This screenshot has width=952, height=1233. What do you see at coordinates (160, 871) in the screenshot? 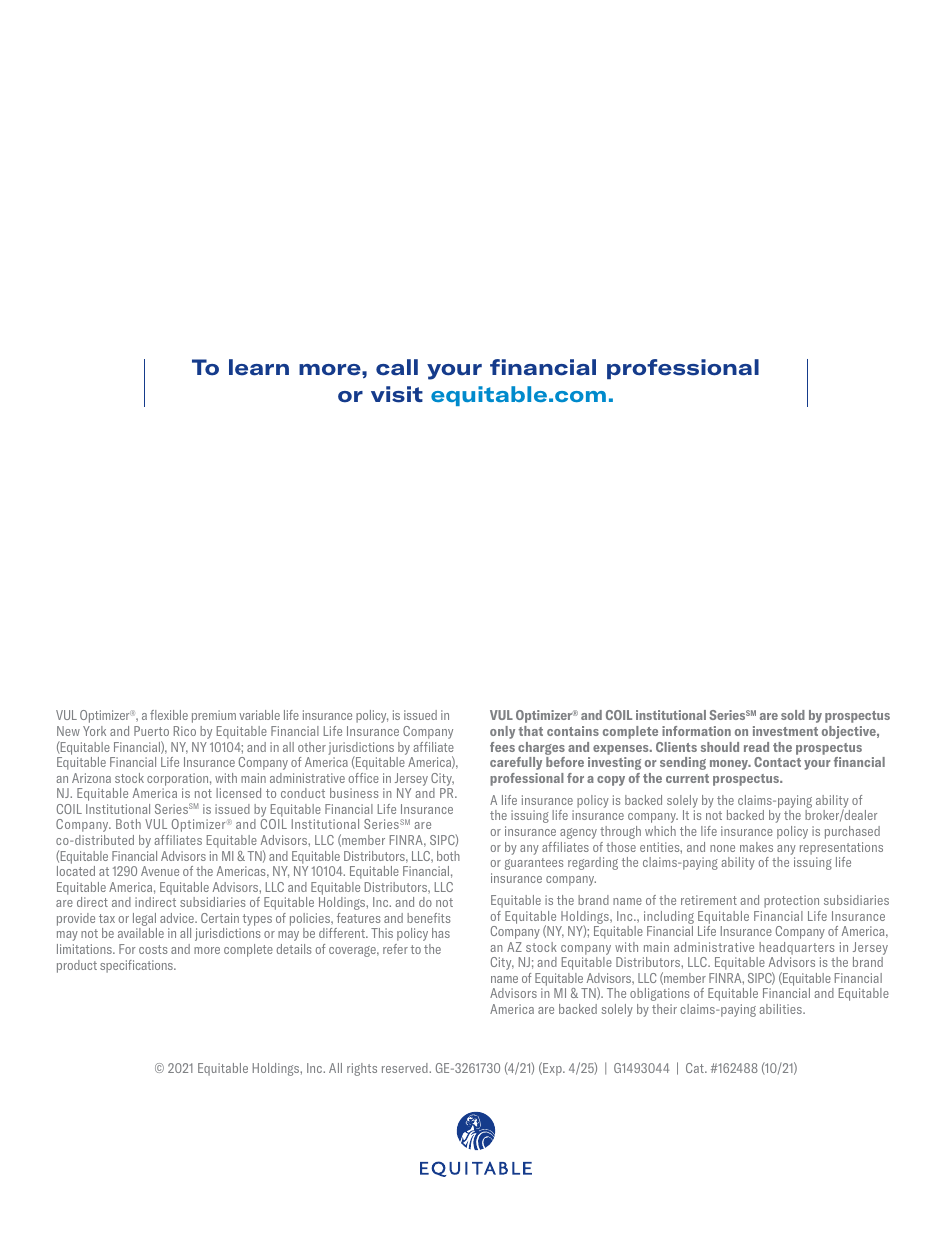
I see `Avenue` at bounding box center [160, 871].
